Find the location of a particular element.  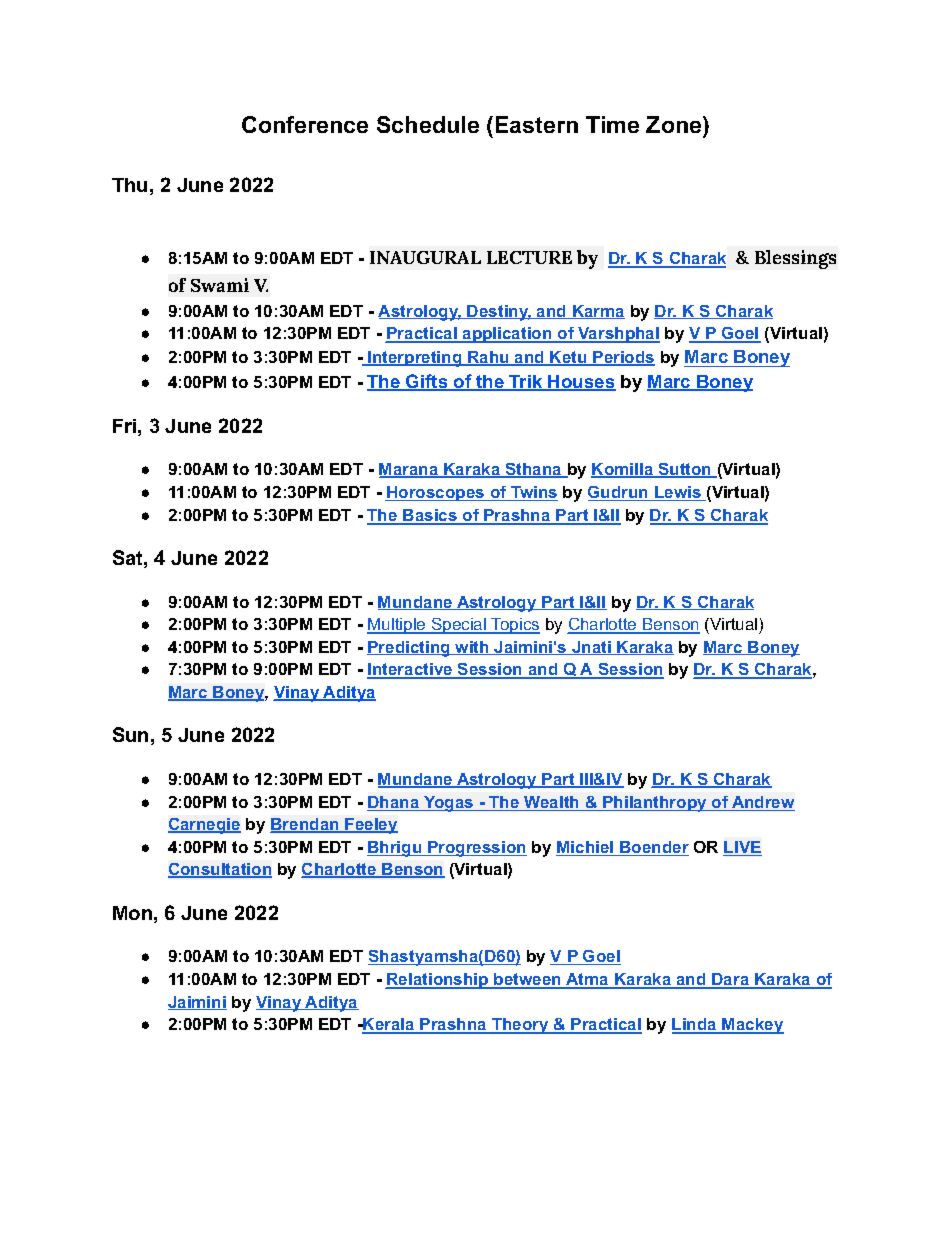

Consultation is located at coordinates (220, 870).
